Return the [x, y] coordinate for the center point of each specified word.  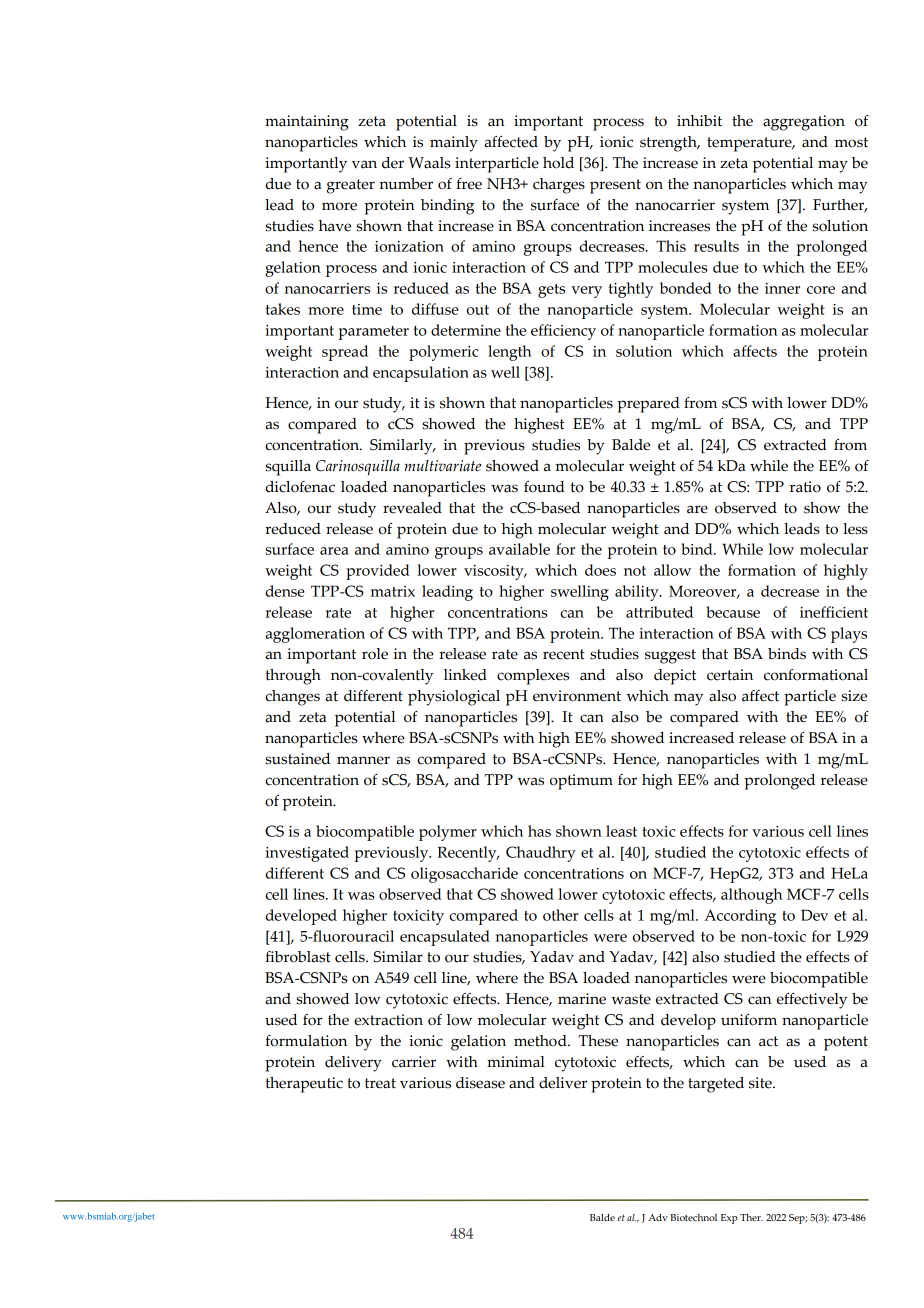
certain [730, 675]
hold [558, 163]
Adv [658, 1217]
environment [577, 696]
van [364, 164]
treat [380, 1083]
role [375, 654]
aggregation [804, 123]
